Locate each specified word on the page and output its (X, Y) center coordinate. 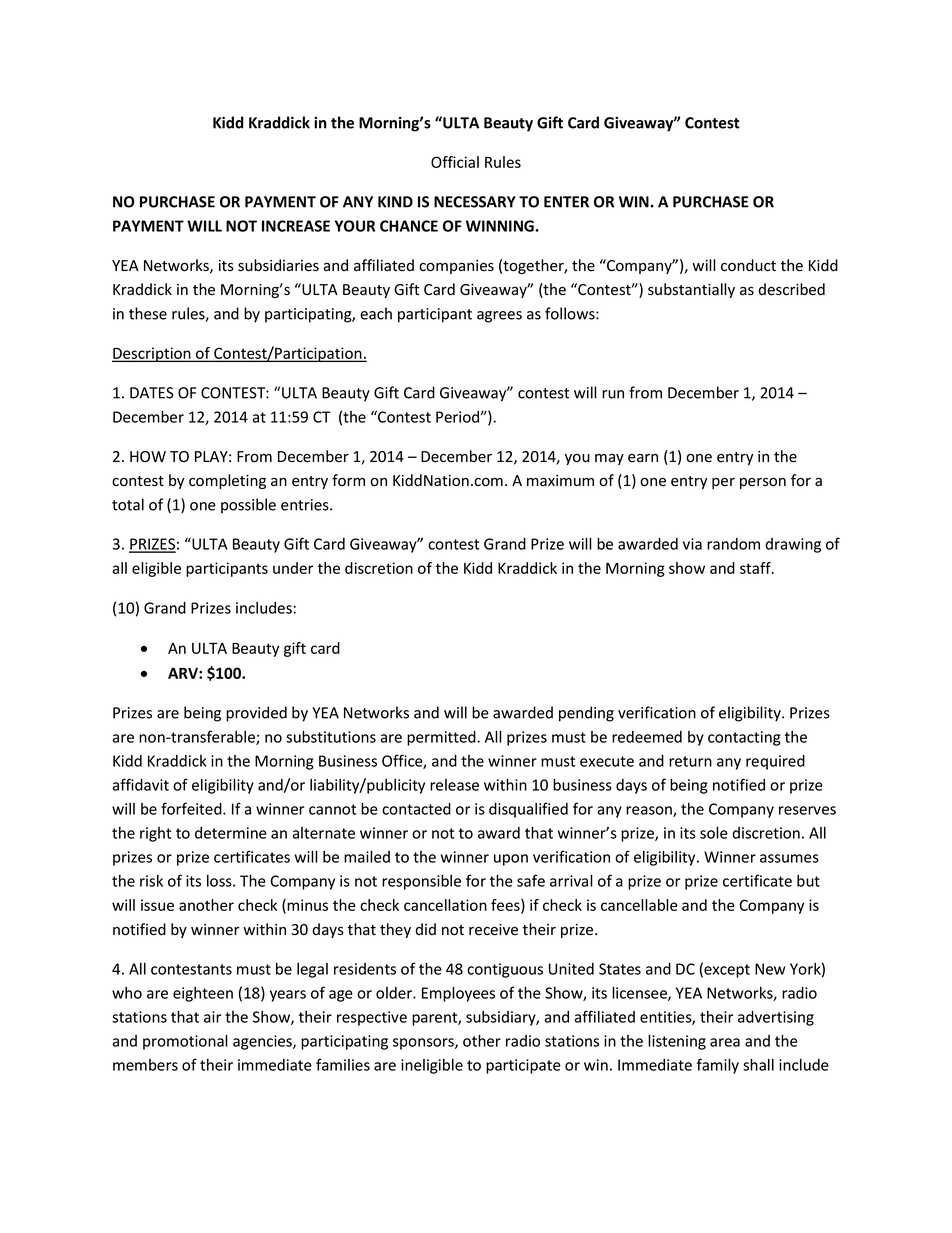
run (613, 394)
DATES (152, 393)
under (293, 568)
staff (756, 568)
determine (231, 833)
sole (714, 832)
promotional (185, 1042)
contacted (416, 809)
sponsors (424, 1044)
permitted (442, 738)
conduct (748, 265)
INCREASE (296, 226)
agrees (499, 317)
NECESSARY (475, 202)
